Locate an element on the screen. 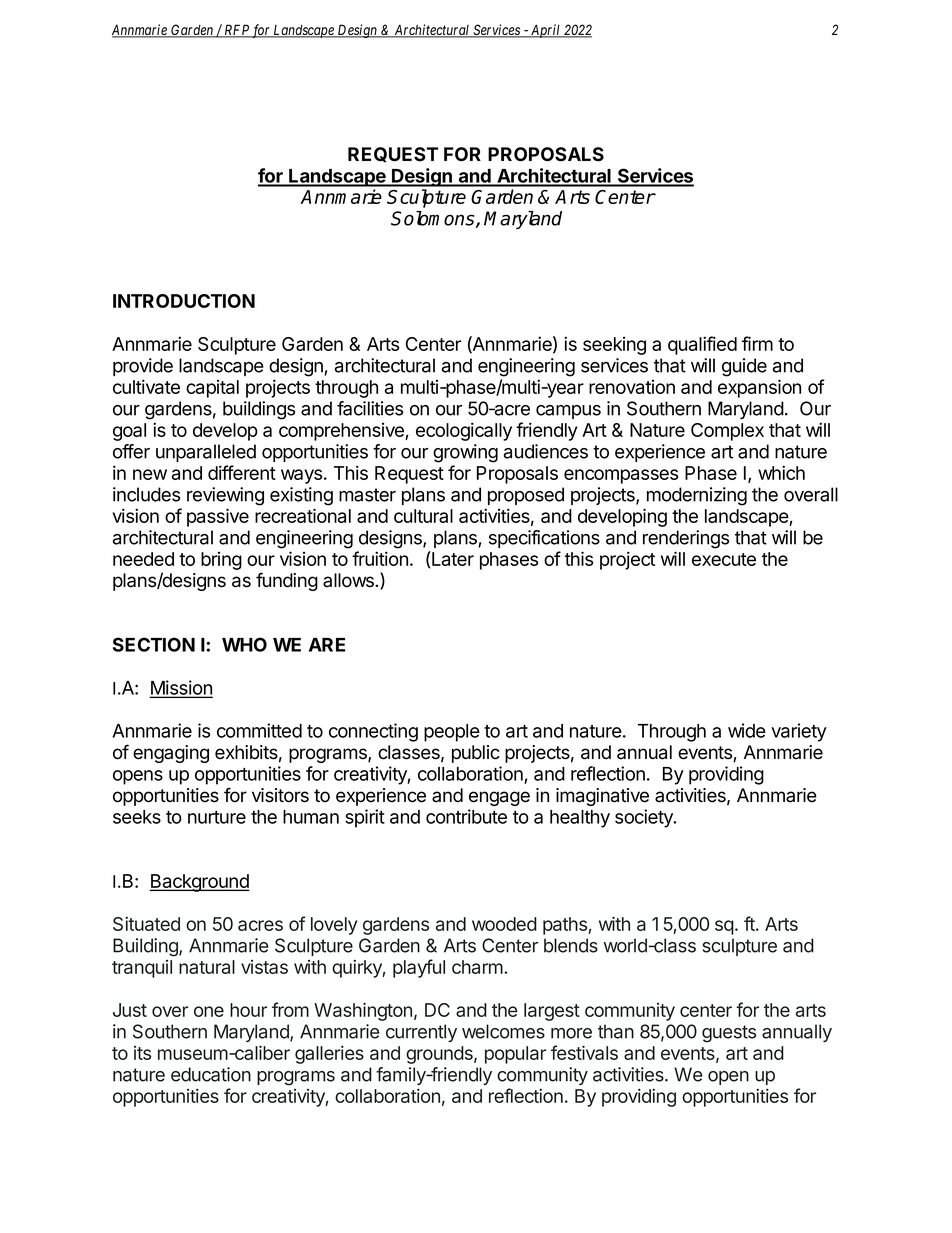 The width and height of the screenshot is (952, 1233). society is located at coordinates (645, 818).
